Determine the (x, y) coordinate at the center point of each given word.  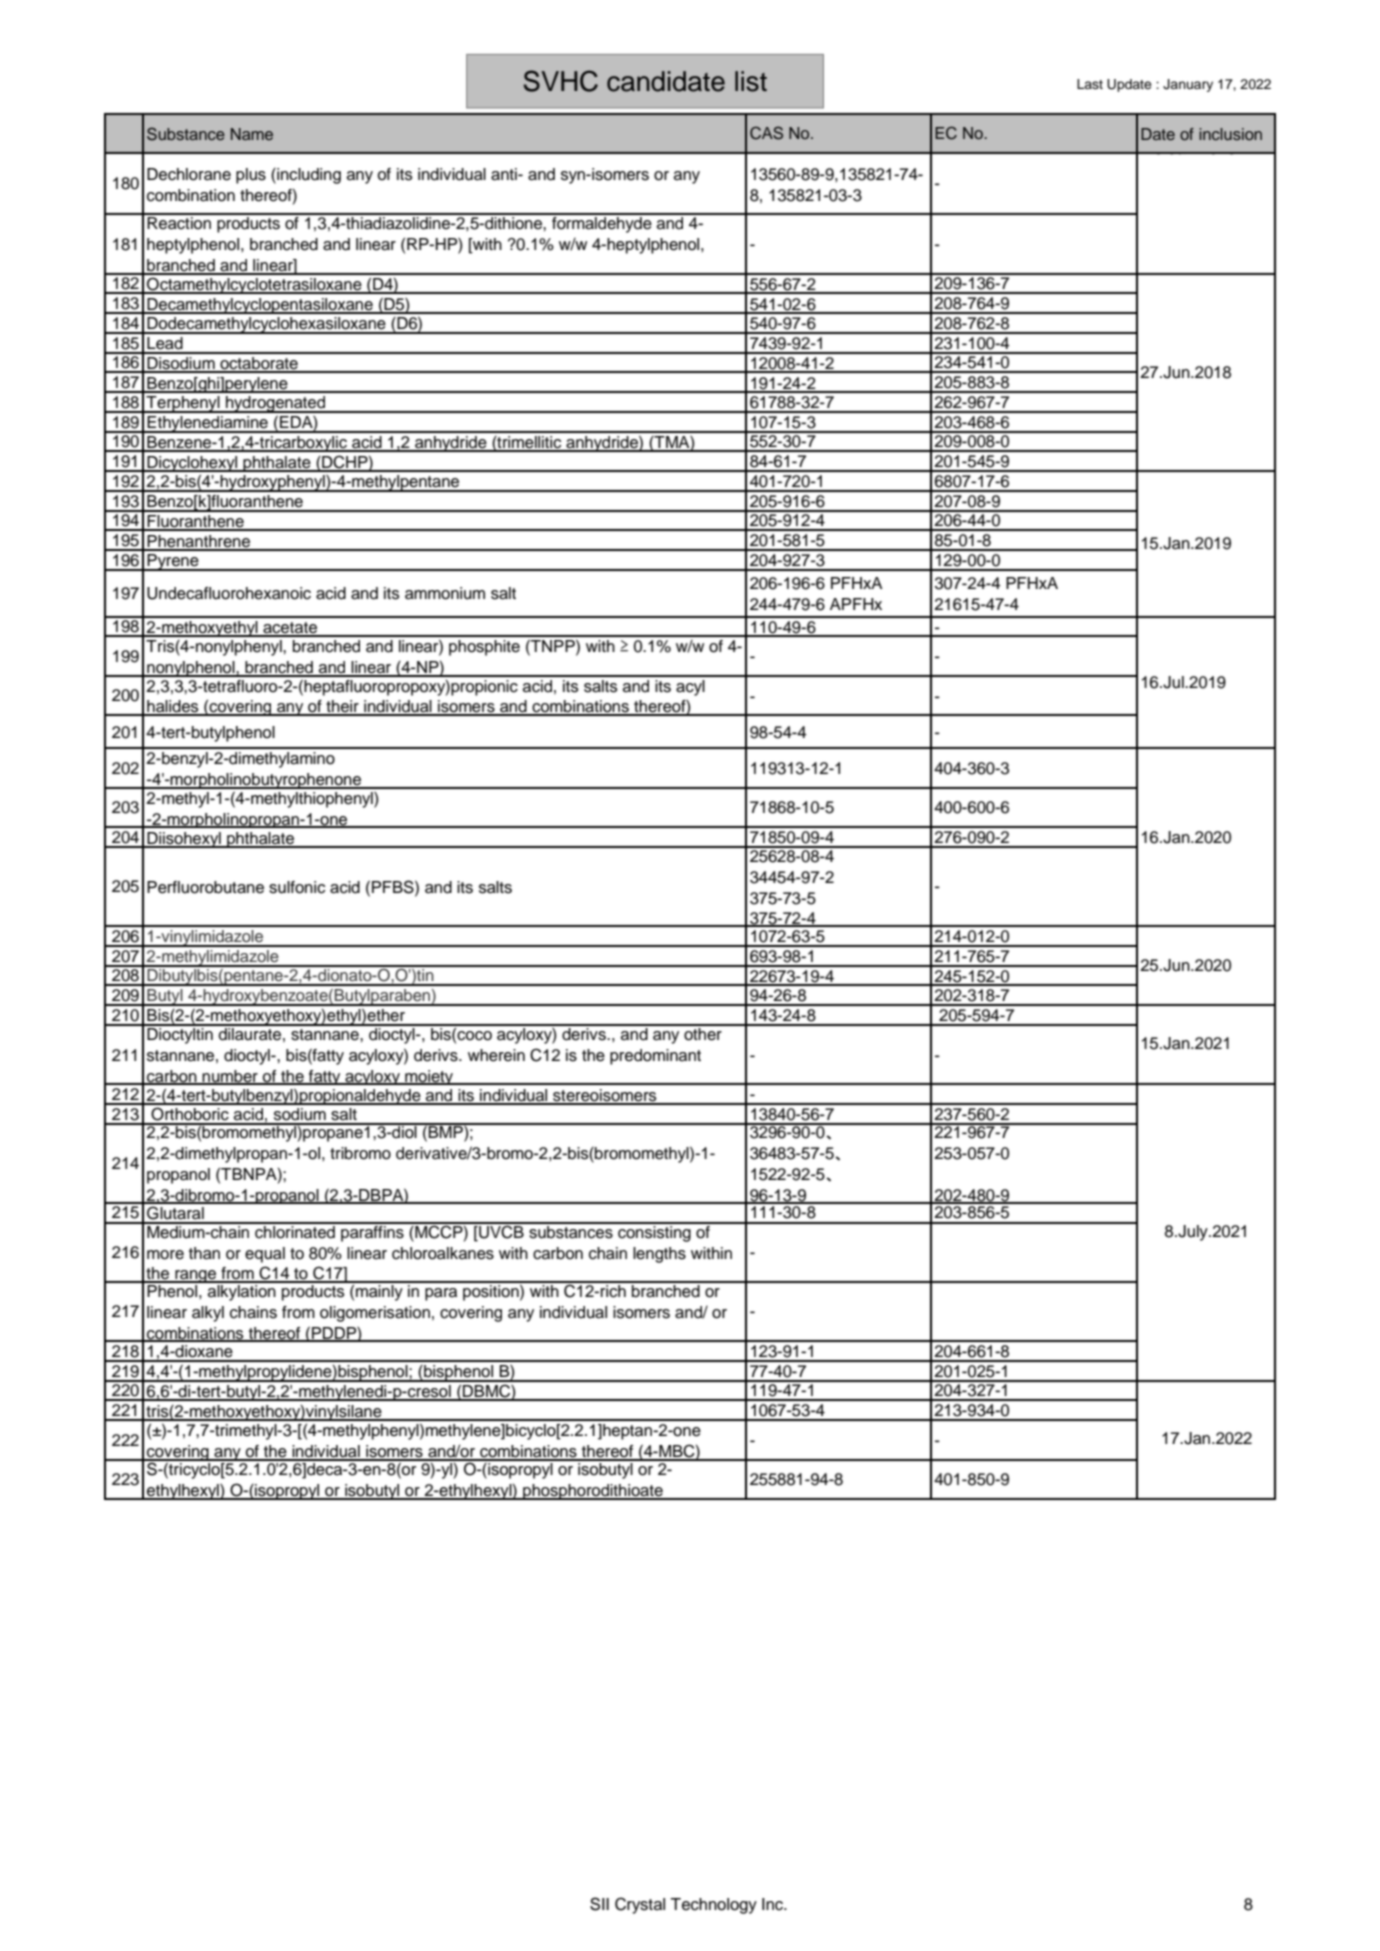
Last (1090, 84)
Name (252, 134)
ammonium (445, 593)
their (342, 707)
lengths (659, 1255)
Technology (713, 1906)
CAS (766, 133)
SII (599, 1904)
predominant (655, 1057)
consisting (654, 1232)
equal (265, 1255)
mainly (379, 1291)
